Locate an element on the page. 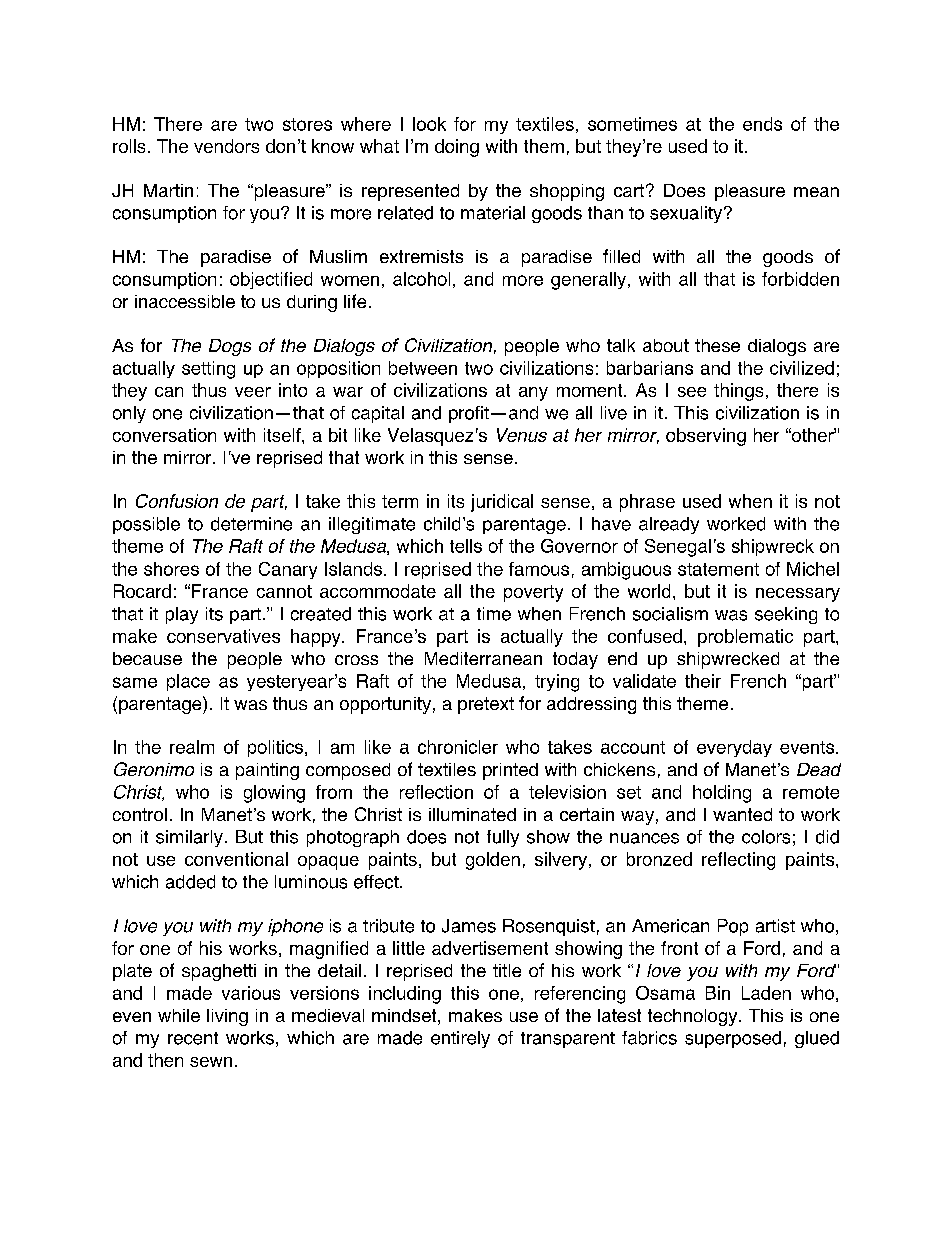 The height and width of the document is (1233, 952). recent is located at coordinates (193, 1038).
